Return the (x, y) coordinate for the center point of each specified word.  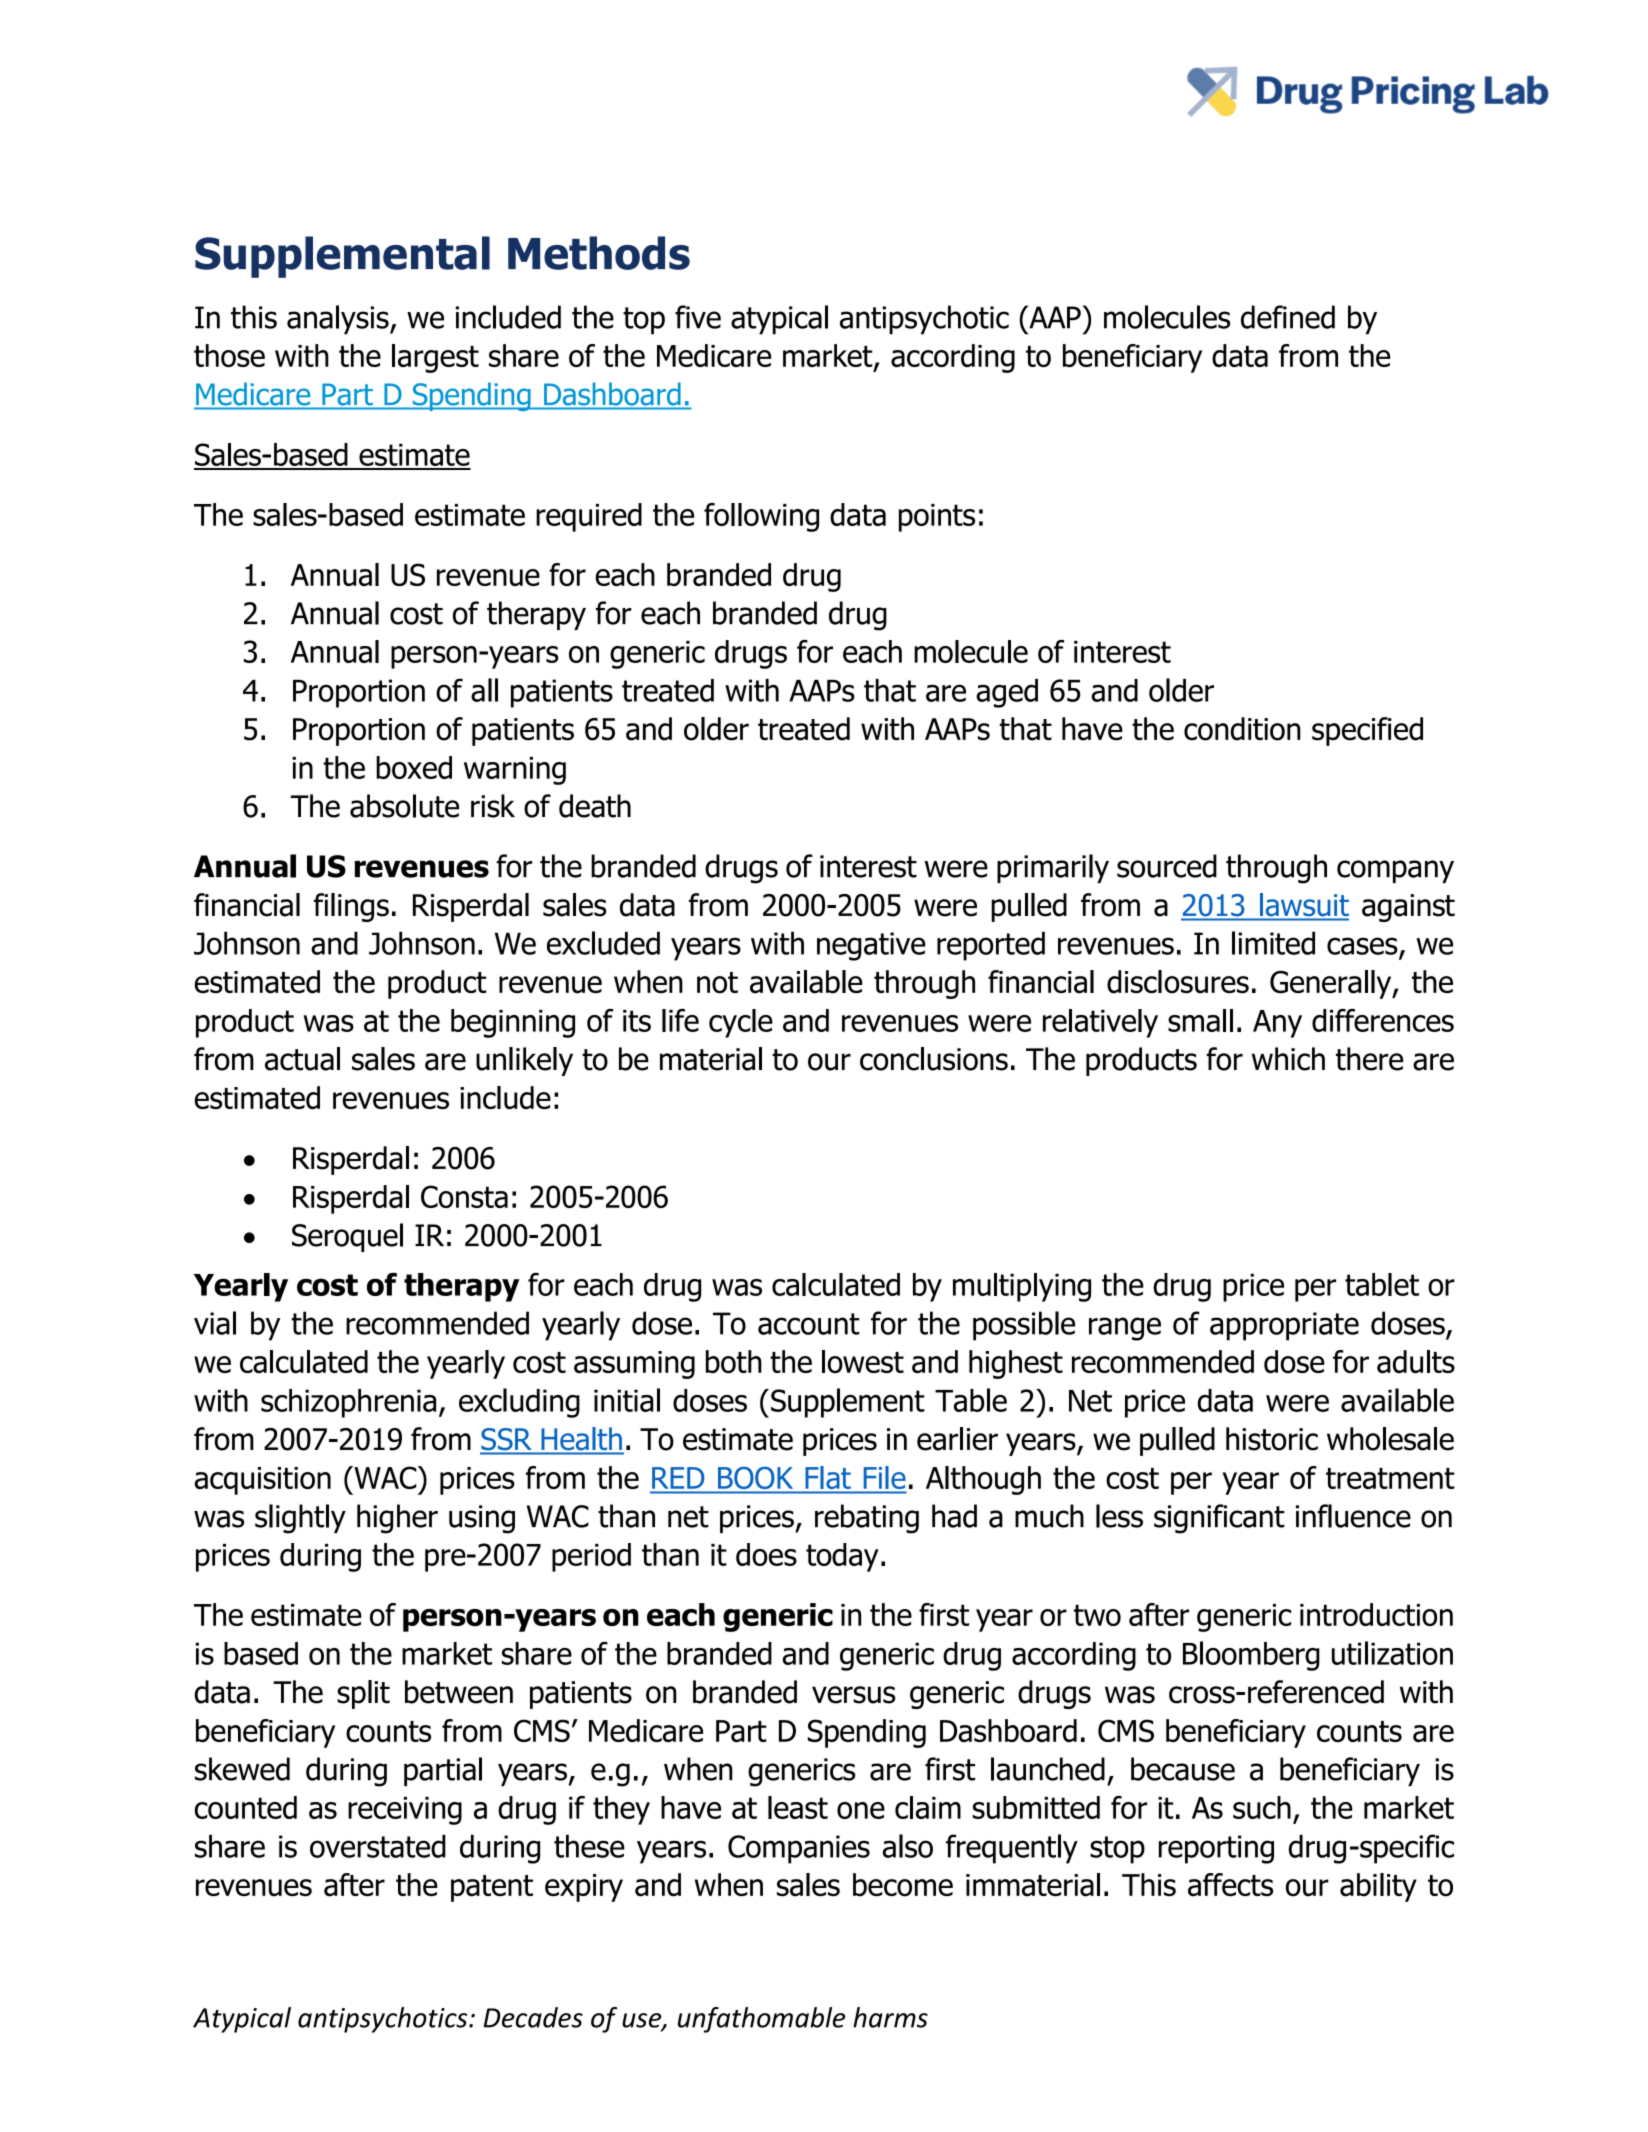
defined (1288, 317)
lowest (863, 1361)
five (698, 317)
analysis (339, 320)
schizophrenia (348, 1403)
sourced (1167, 866)
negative (871, 946)
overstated (378, 1846)
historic (1272, 1439)
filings (351, 907)
